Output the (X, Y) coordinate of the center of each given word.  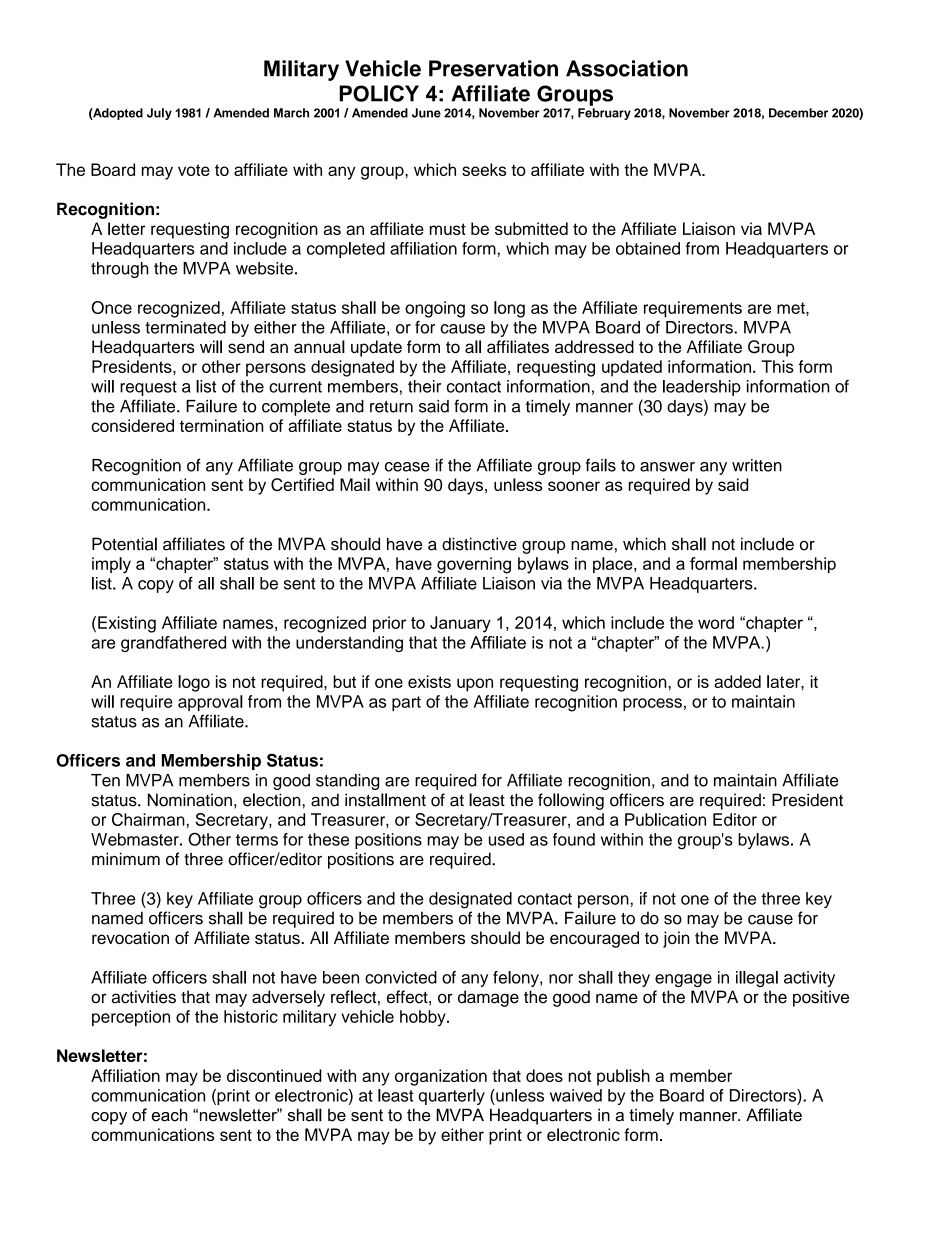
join (676, 939)
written (757, 465)
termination (222, 425)
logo (194, 683)
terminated (185, 327)
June (426, 113)
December (798, 113)
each (170, 1115)
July (159, 114)
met (792, 308)
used (506, 839)
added (737, 681)
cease (407, 467)
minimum (126, 859)
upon (475, 685)
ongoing (435, 309)
